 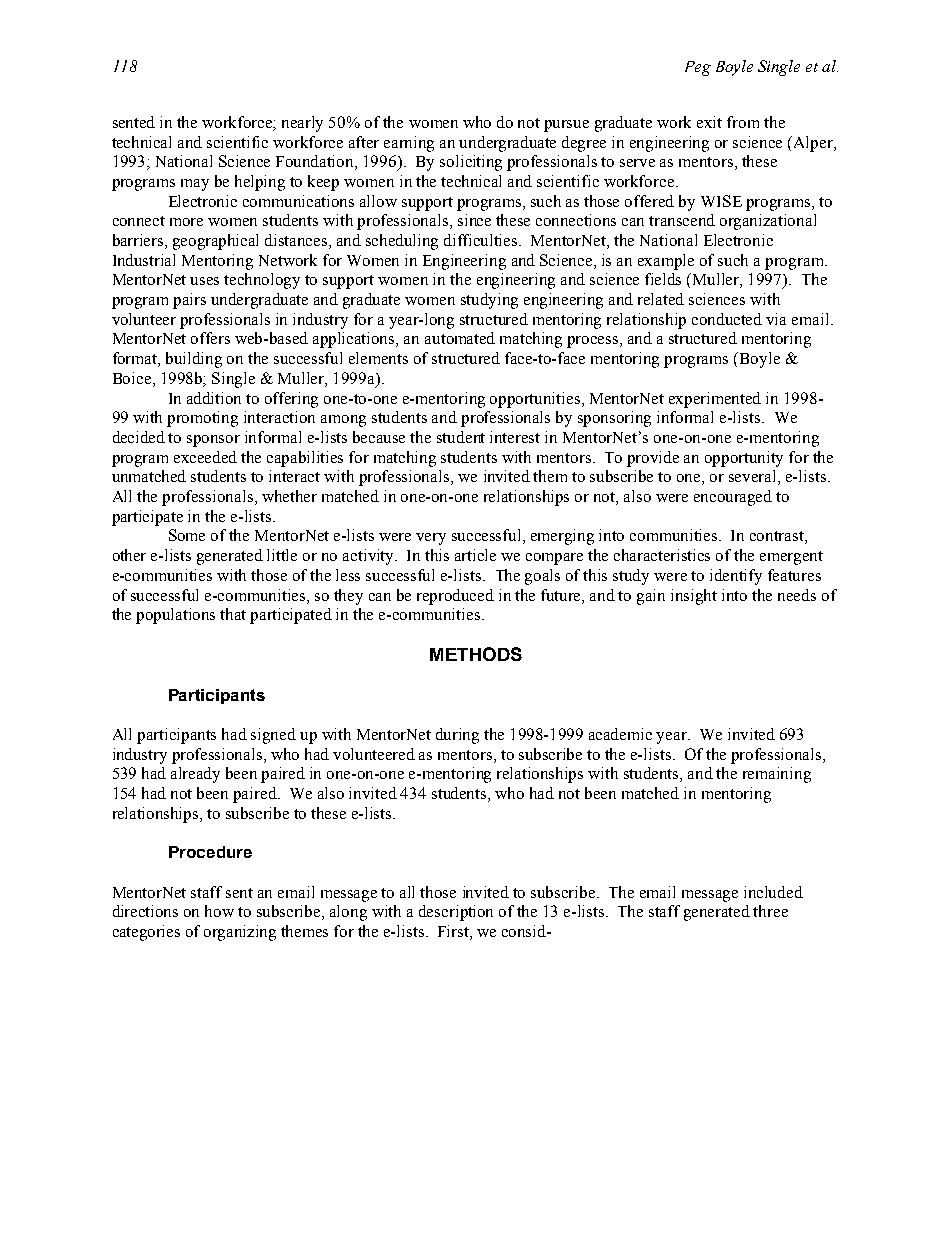 I want to click on pairs, so click(x=189, y=301).
